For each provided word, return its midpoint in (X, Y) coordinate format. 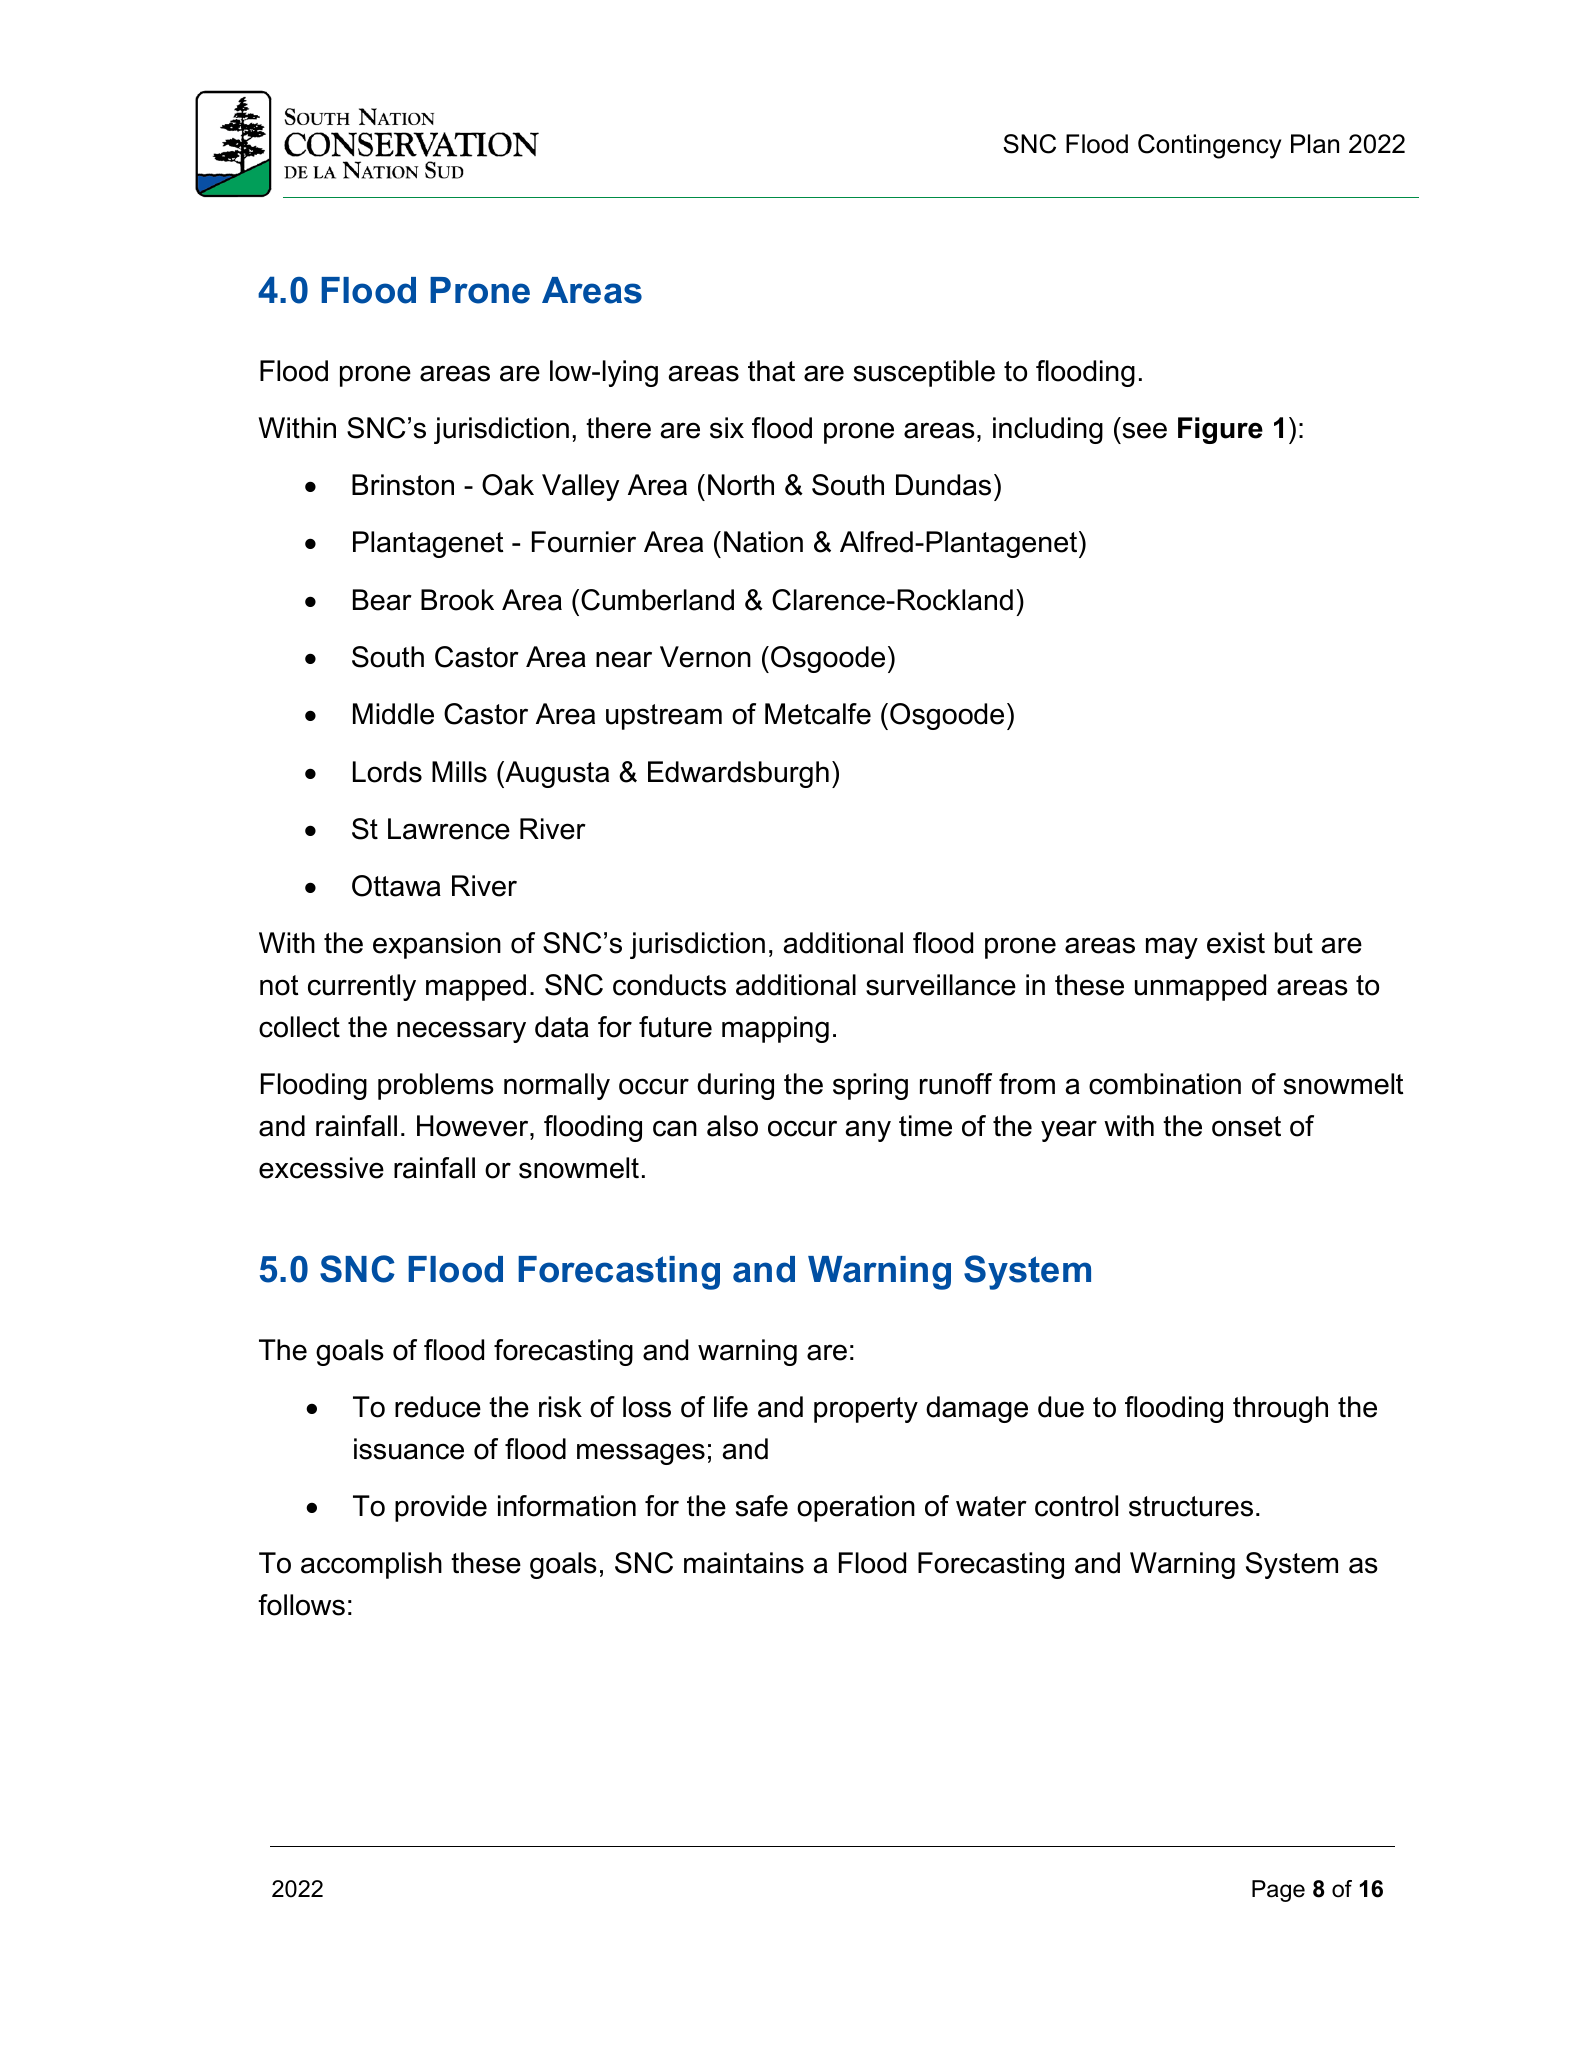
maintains (744, 1563)
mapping (775, 1029)
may (1172, 948)
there (618, 428)
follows (301, 1605)
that (771, 371)
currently (362, 987)
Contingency (1209, 146)
